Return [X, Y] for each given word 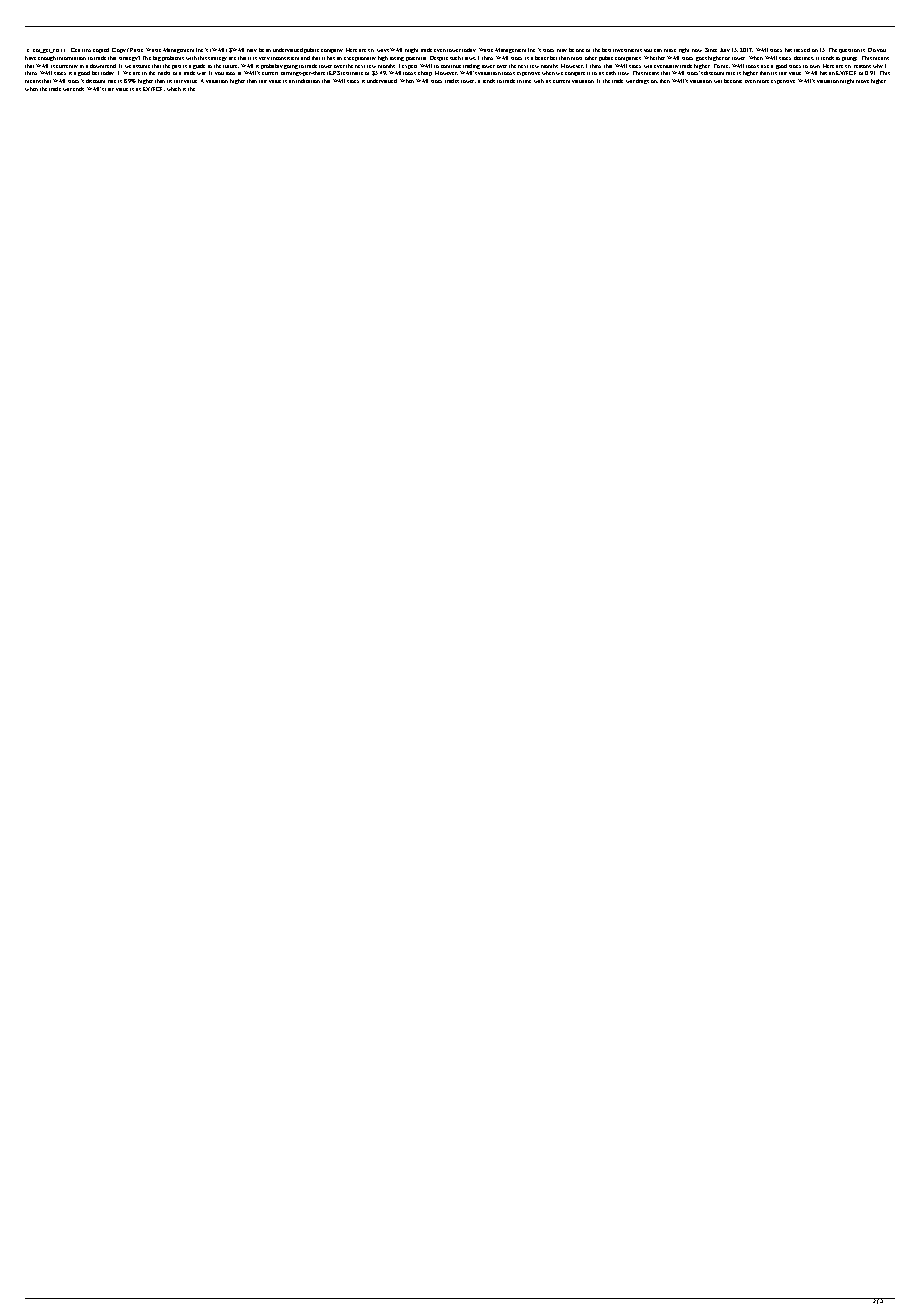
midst [164, 73]
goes [701, 59]
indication [308, 81]
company [332, 53]
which [174, 89]
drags [642, 81]
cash [611, 73]
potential [416, 59]
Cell [75, 50]
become [733, 81]
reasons [862, 66]
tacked [802, 50]
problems [173, 58]
